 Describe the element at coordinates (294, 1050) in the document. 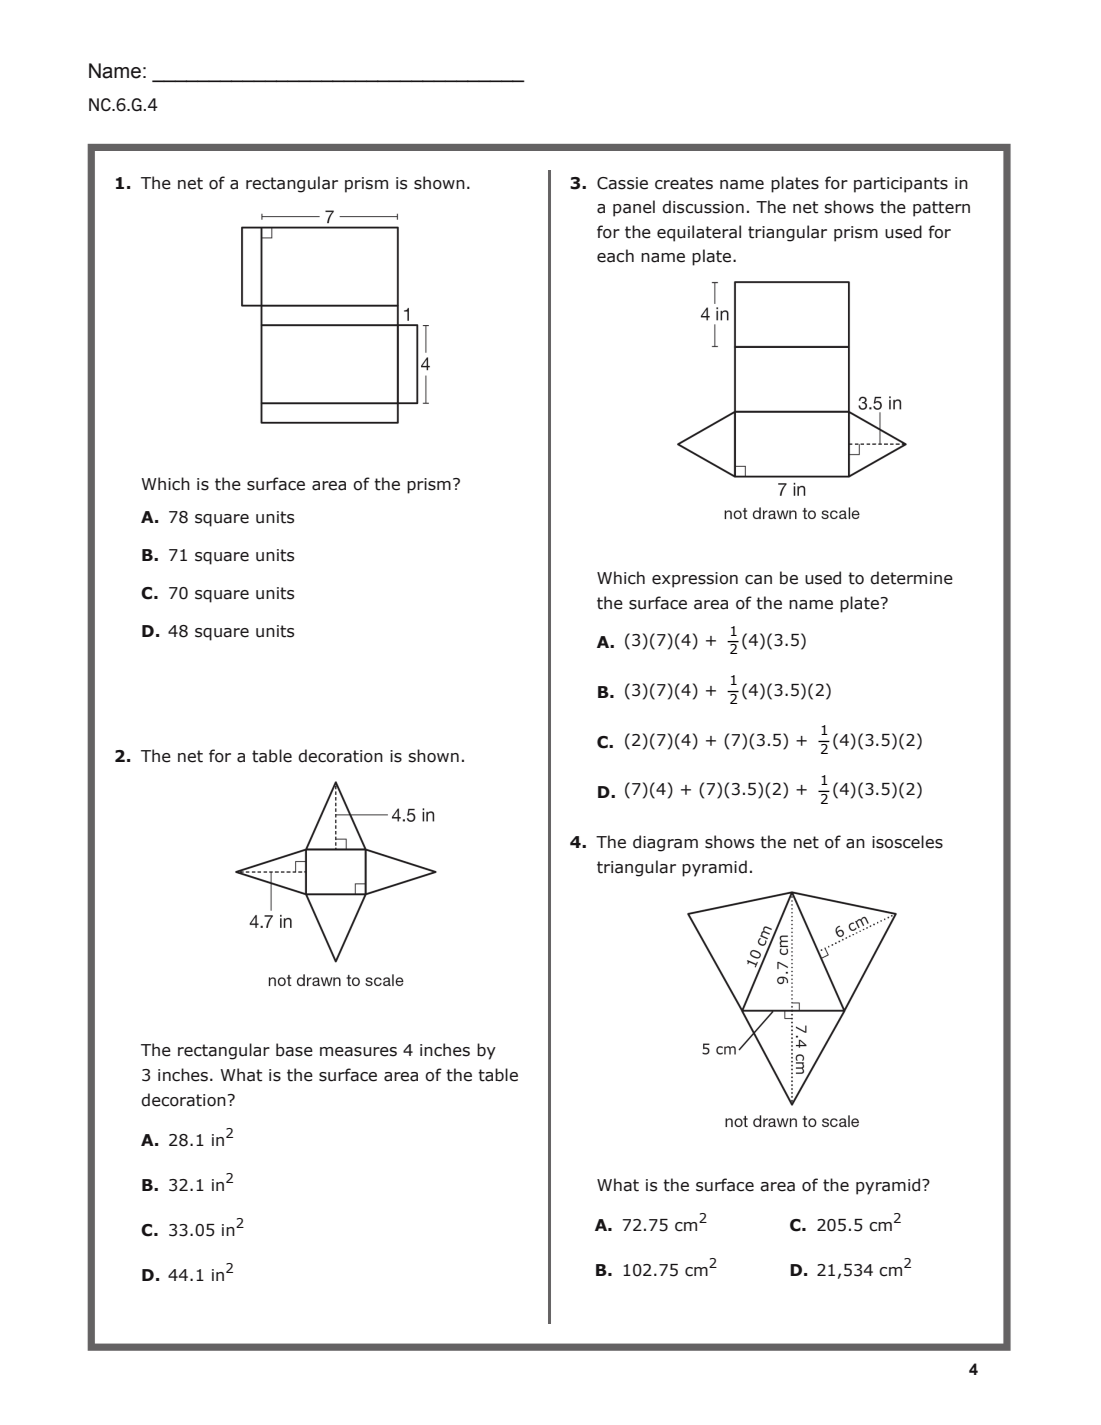

I see `base` at that location.
